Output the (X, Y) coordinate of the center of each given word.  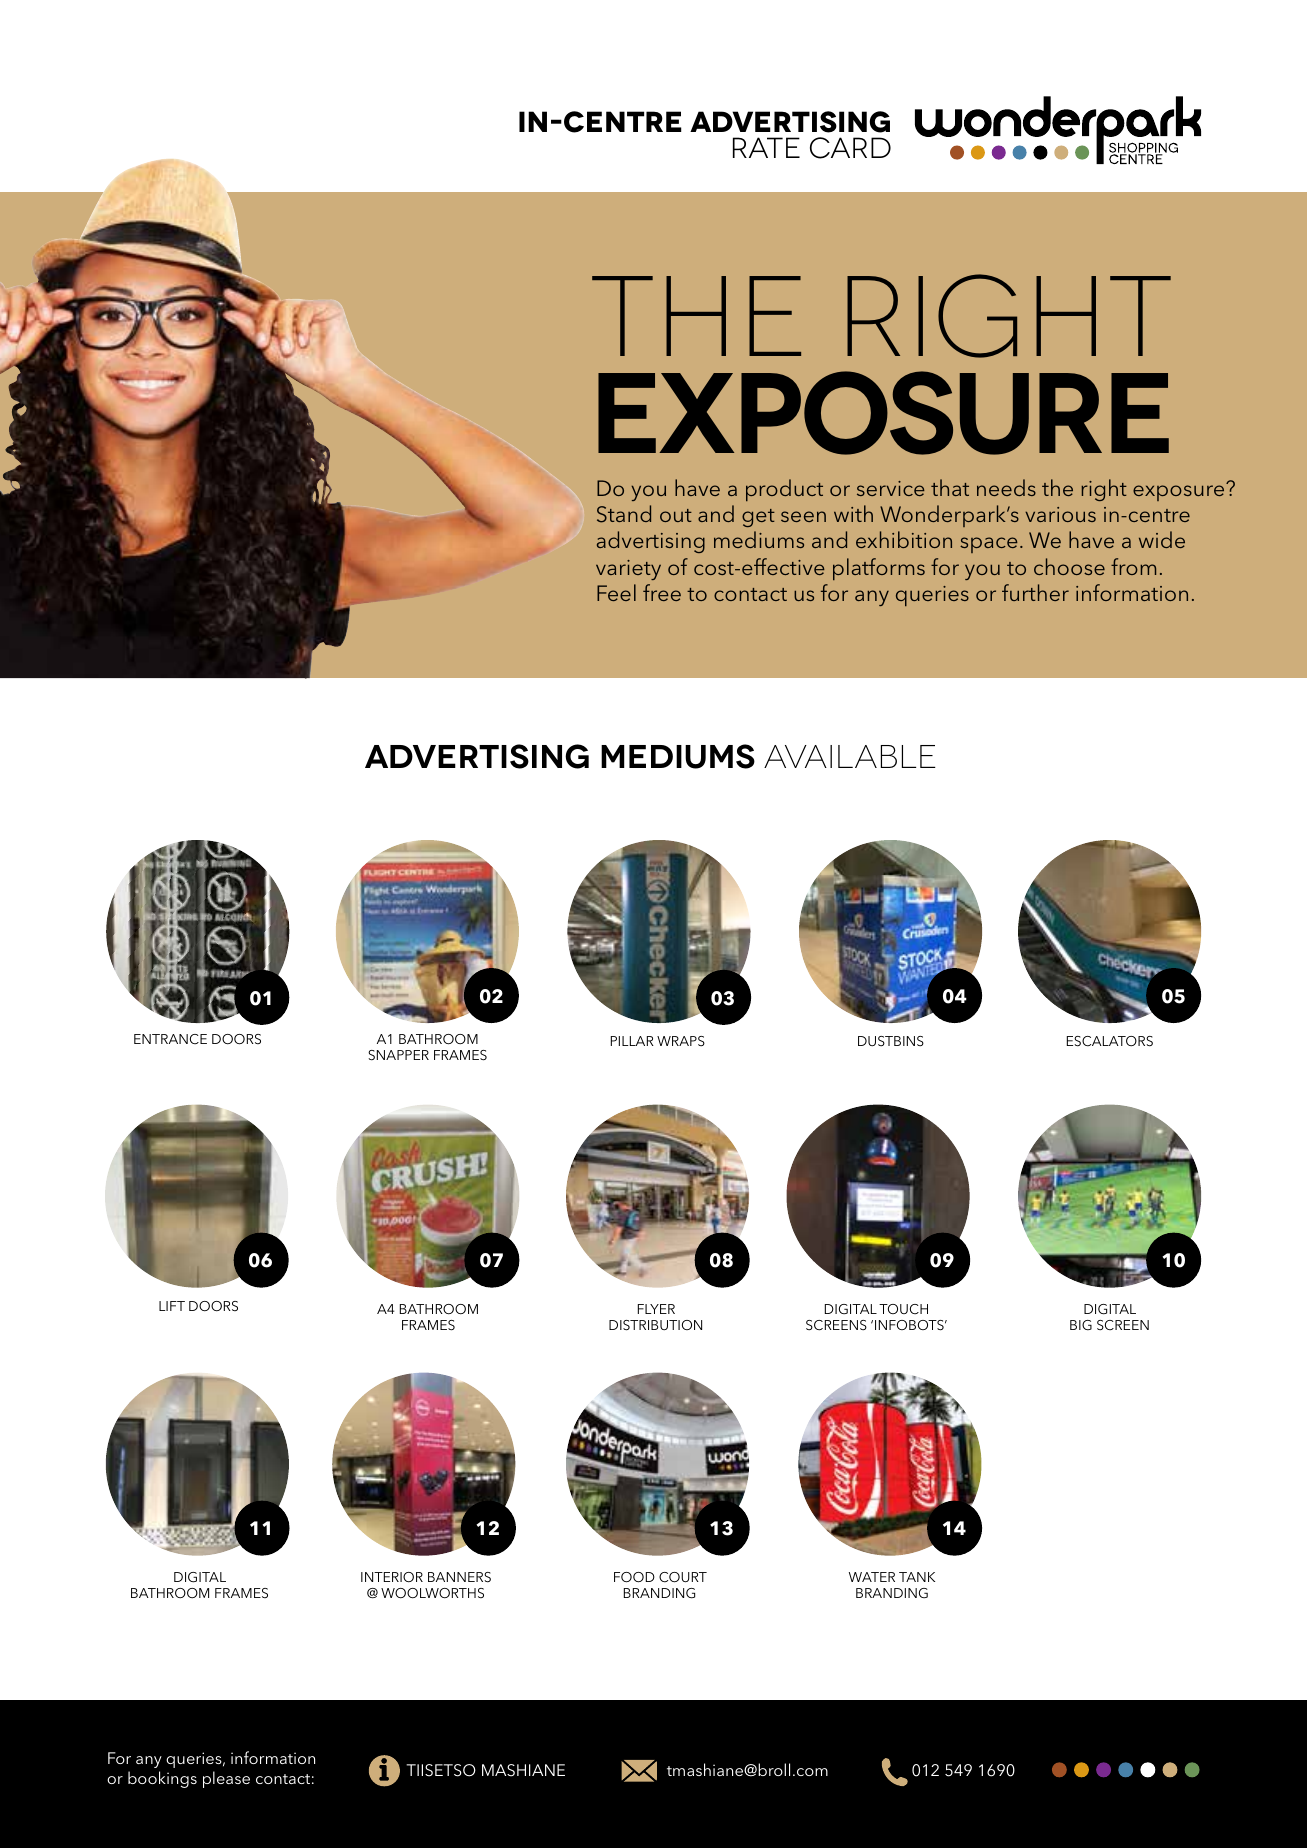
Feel (616, 592)
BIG (1081, 1325)
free (662, 592)
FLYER (656, 1309)
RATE (766, 147)
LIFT (172, 1306)
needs (1006, 487)
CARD (850, 148)
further (1035, 592)
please (226, 1779)
